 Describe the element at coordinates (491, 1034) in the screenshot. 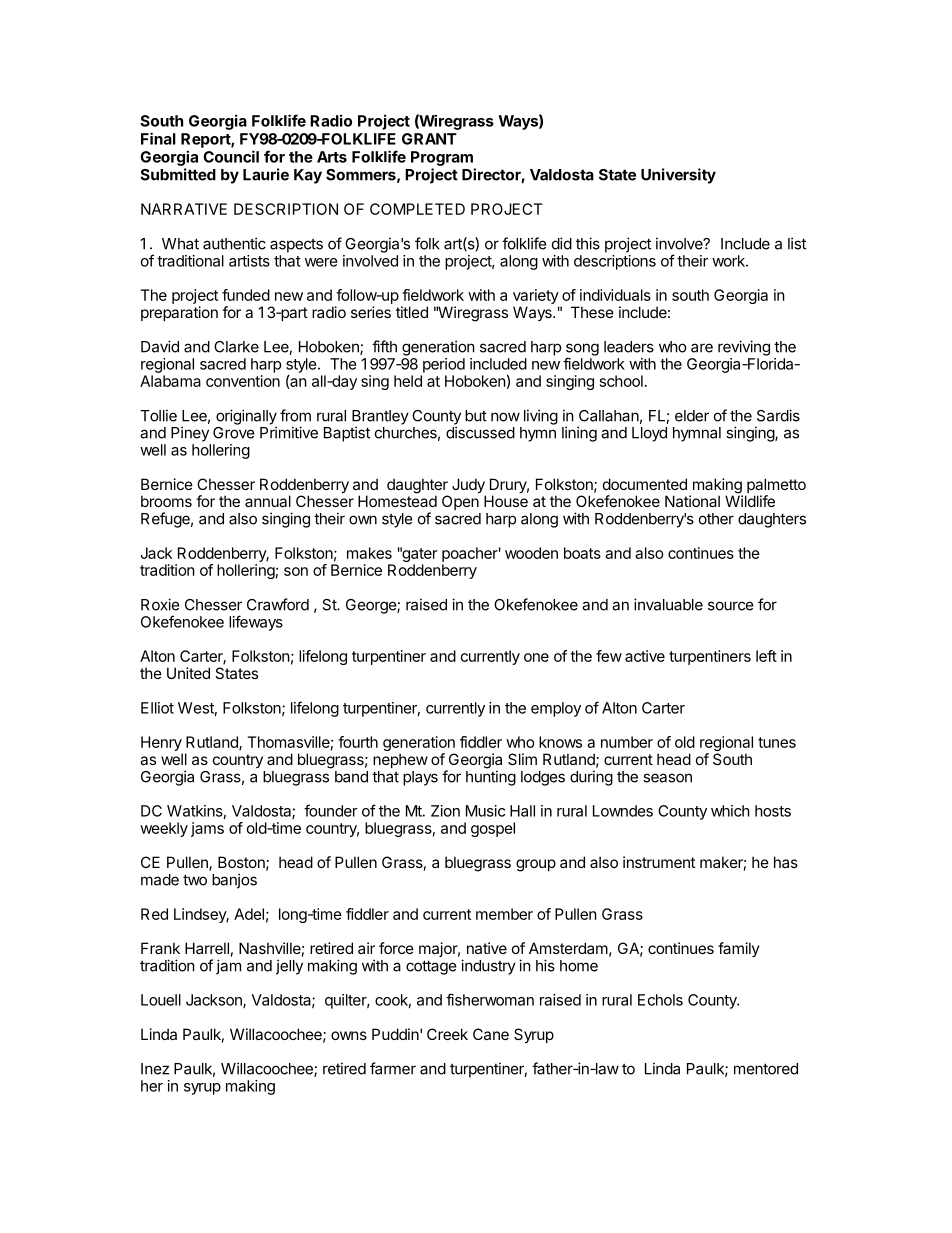

I see `Cane` at that location.
